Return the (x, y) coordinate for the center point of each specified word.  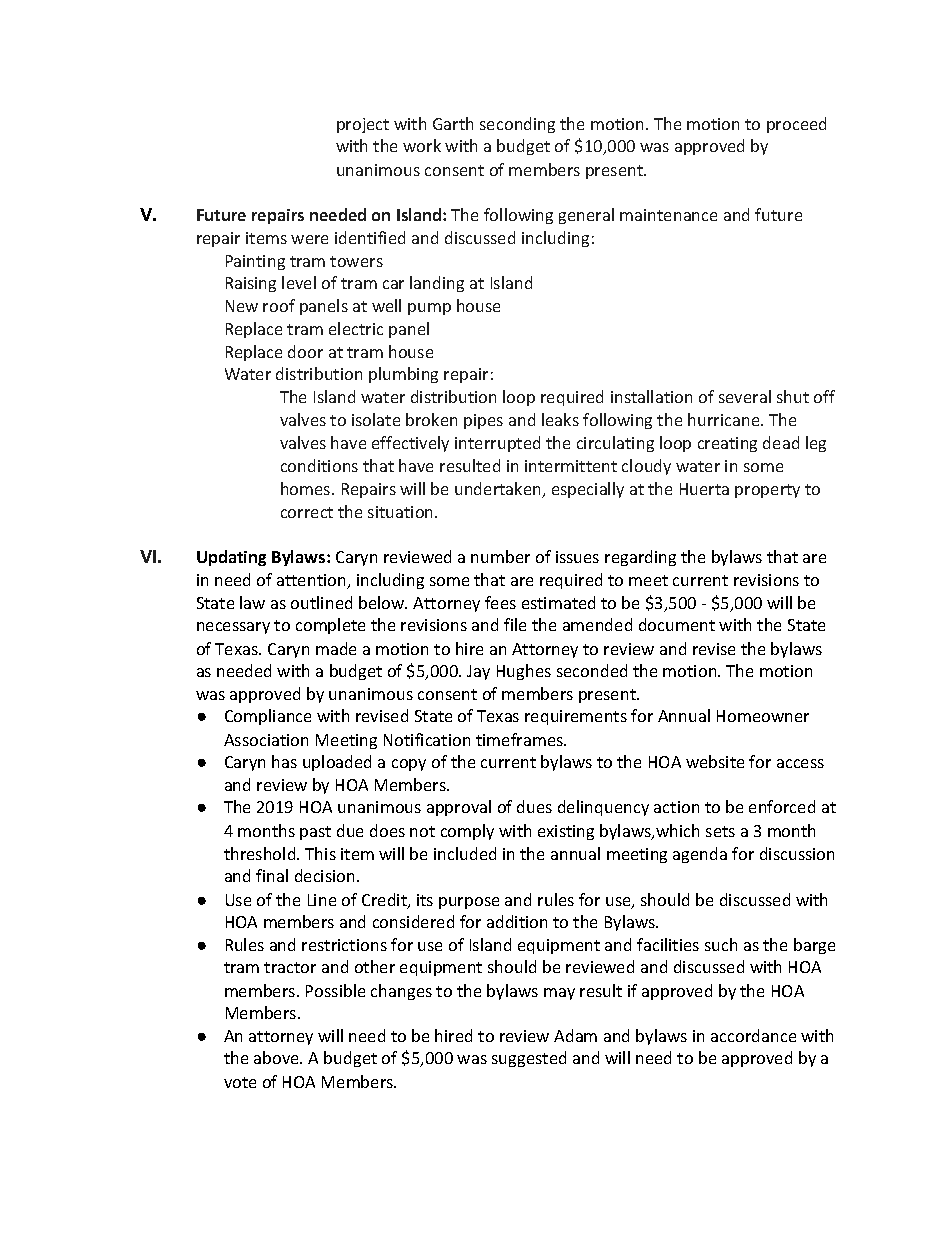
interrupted (497, 444)
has (284, 761)
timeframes (520, 739)
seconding (517, 125)
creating (727, 444)
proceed (796, 125)
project (363, 125)
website (715, 761)
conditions (319, 465)
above (277, 1057)
